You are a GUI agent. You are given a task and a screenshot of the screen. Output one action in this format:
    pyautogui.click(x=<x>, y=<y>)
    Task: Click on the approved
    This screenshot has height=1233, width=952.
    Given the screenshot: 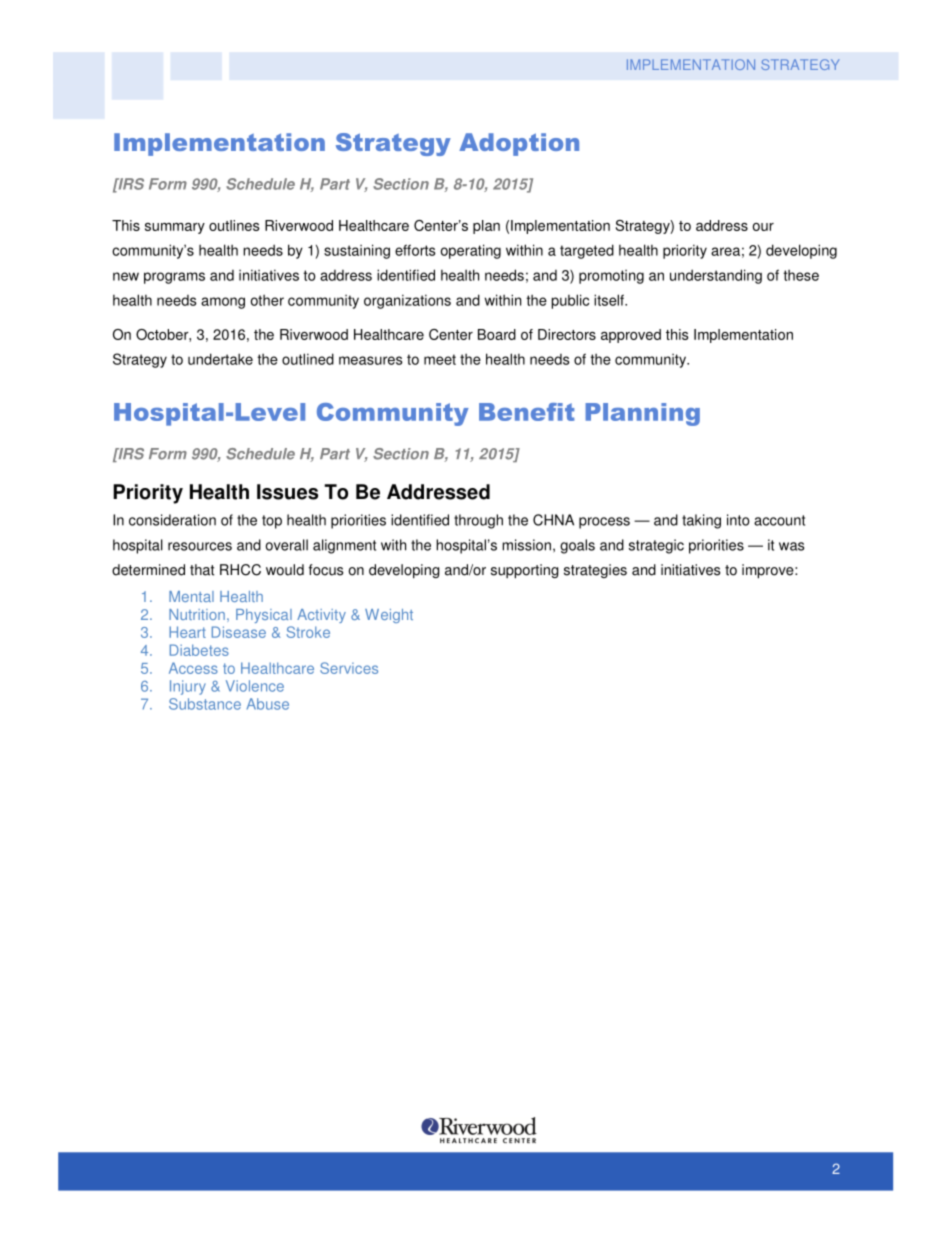 What is the action you would take?
    pyautogui.click(x=631, y=336)
